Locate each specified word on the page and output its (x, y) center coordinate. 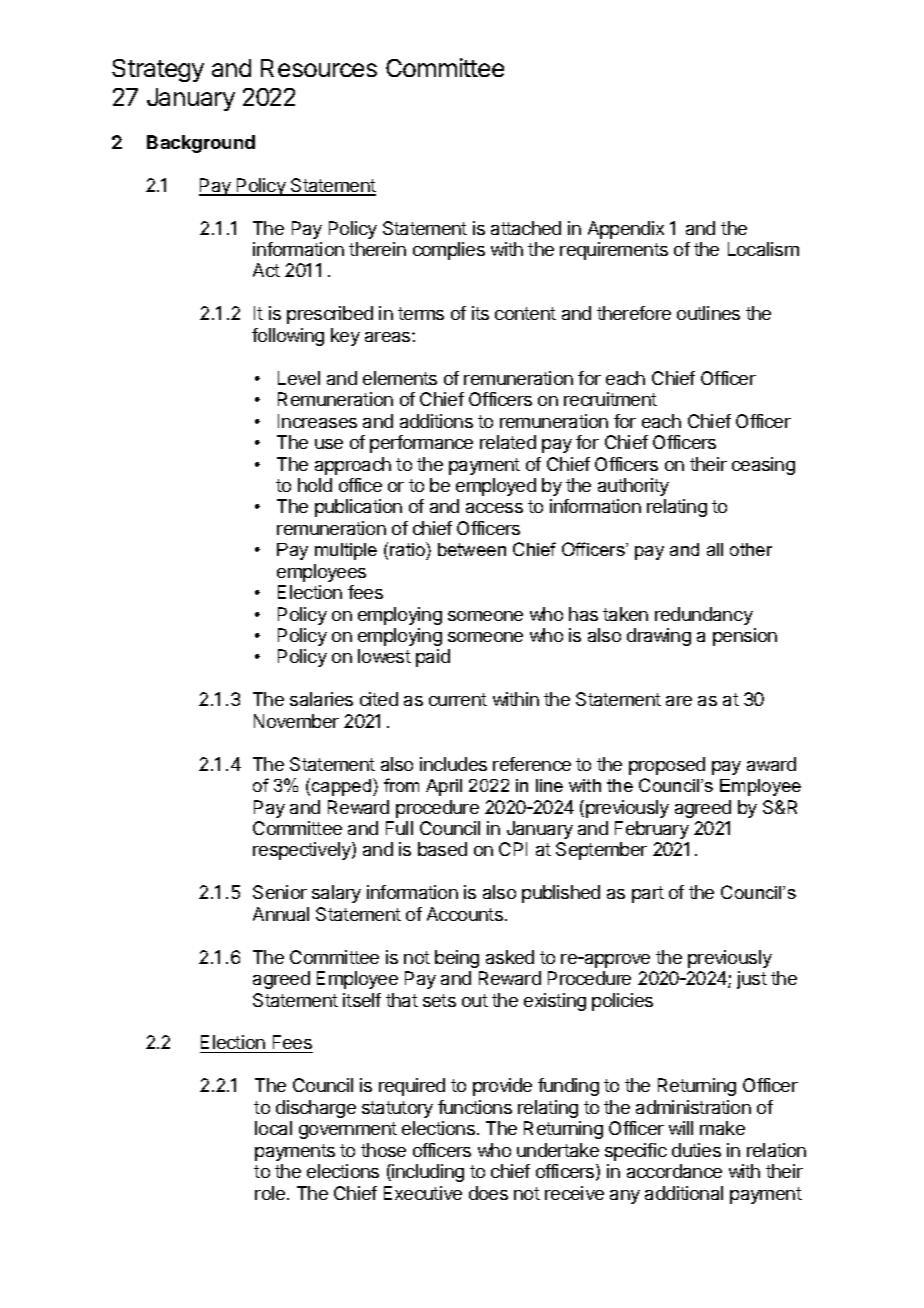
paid (433, 658)
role (271, 1193)
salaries (321, 699)
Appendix (626, 230)
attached (526, 228)
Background (201, 144)
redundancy (704, 616)
